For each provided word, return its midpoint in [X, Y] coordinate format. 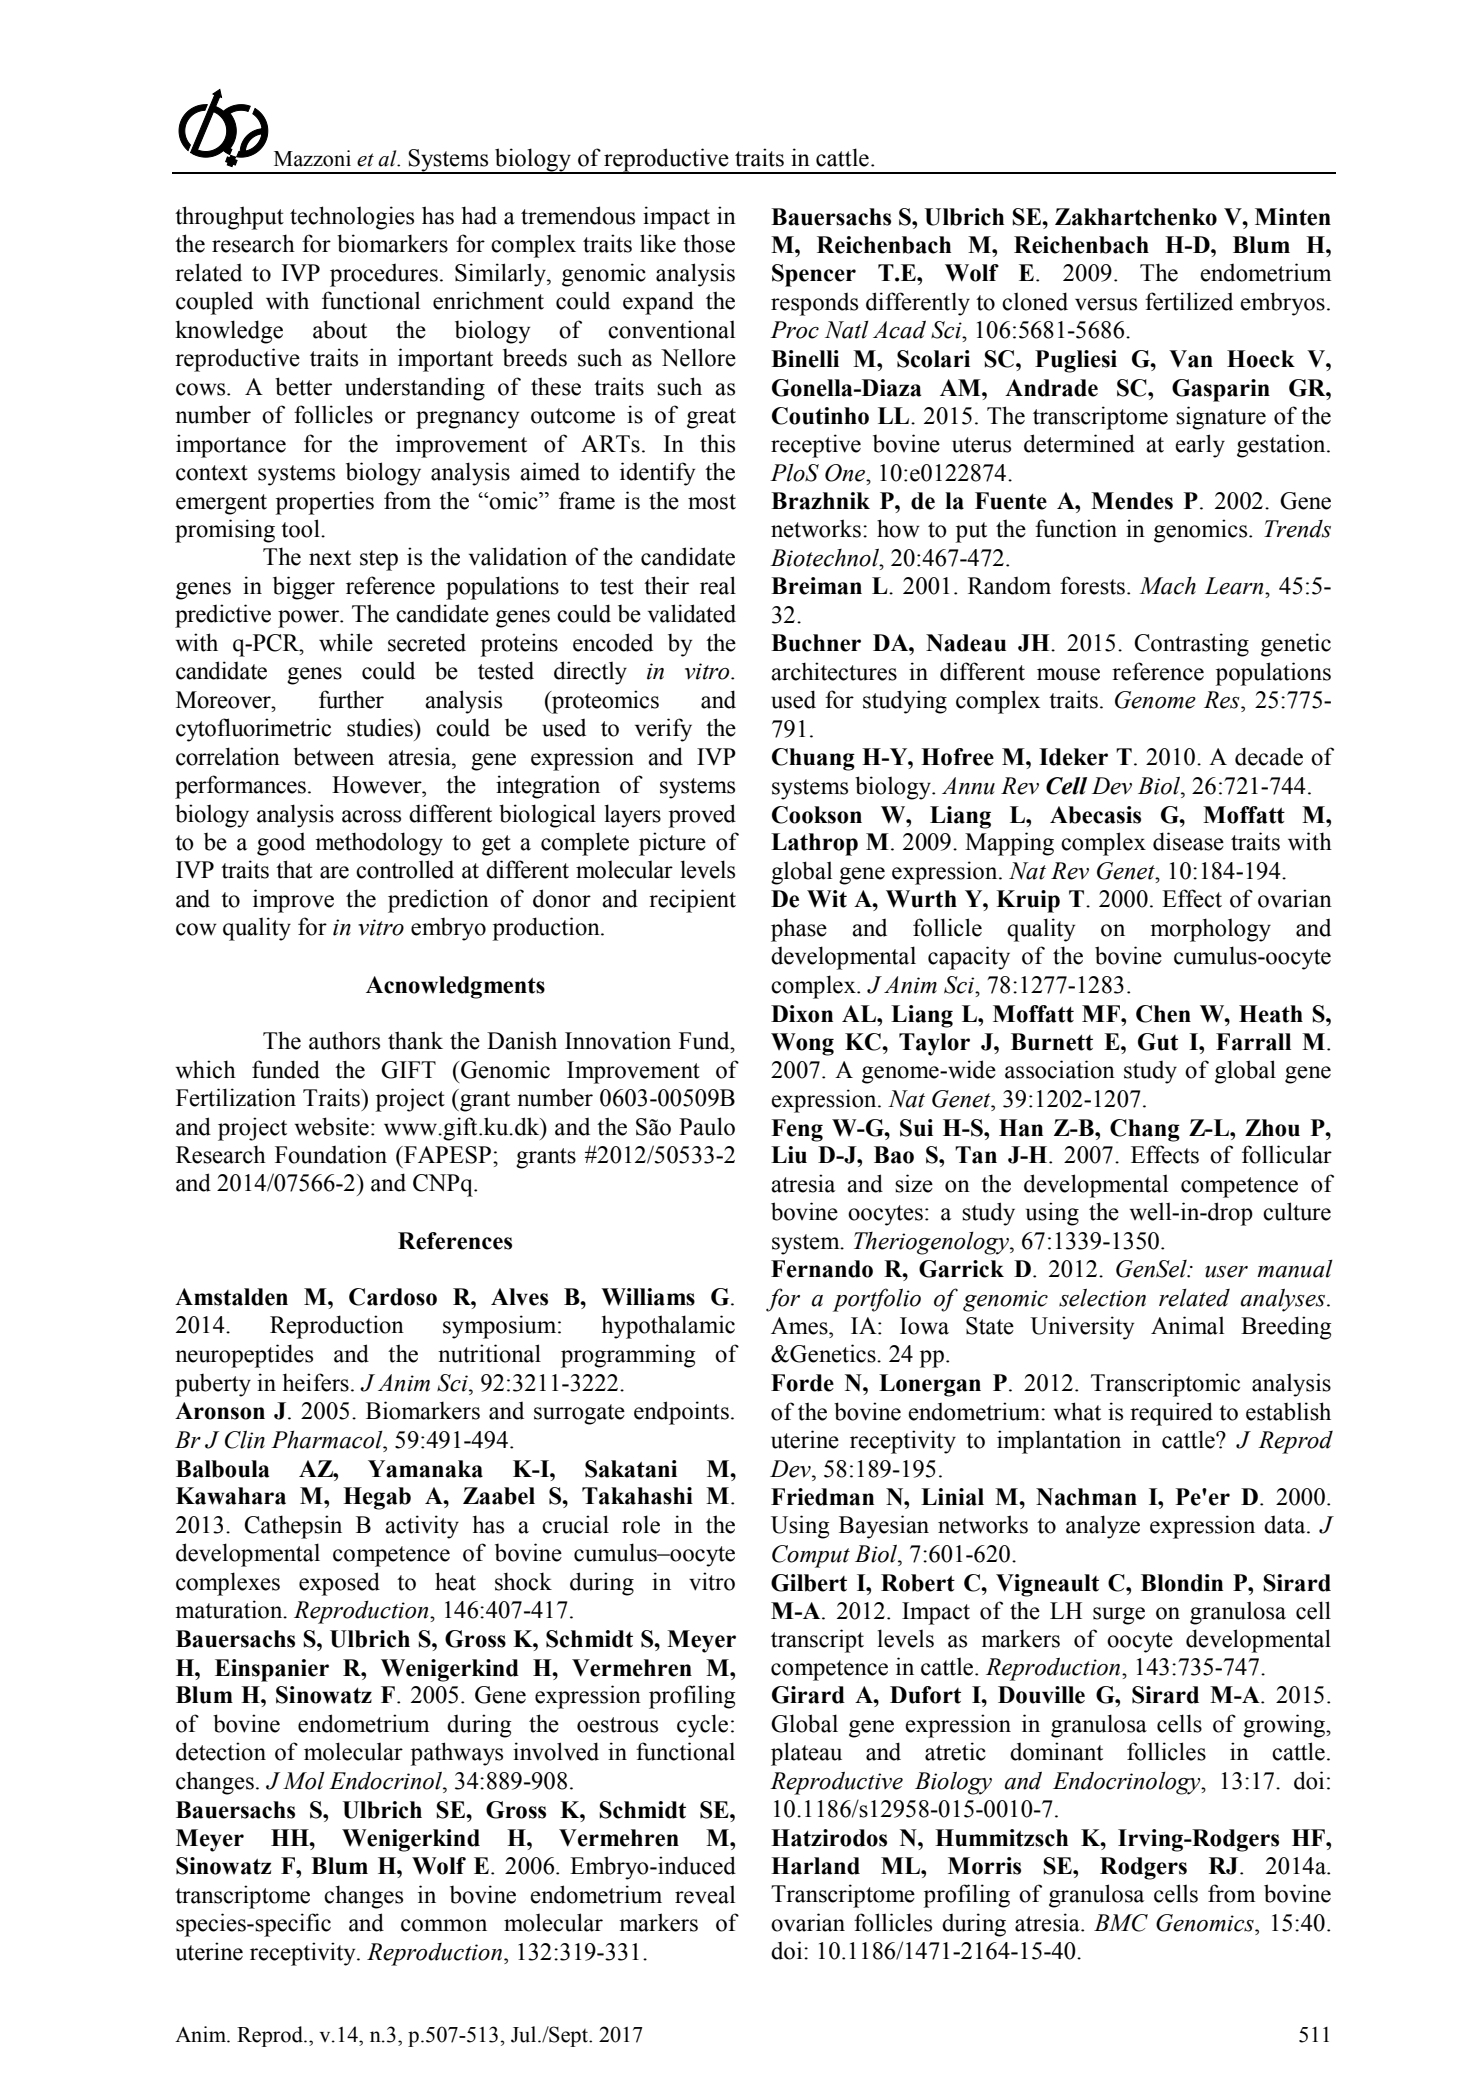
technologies [352, 218]
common [444, 1925]
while [346, 642]
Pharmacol [328, 1439]
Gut [1158, 1042]
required [1171, 1414]
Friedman [822, 1497]
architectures [834, 671]
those [709, 243]
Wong [802, 1044]
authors [344, 1040]
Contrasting [1191, 645]
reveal [705, 1894]
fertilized [1189, 301]
